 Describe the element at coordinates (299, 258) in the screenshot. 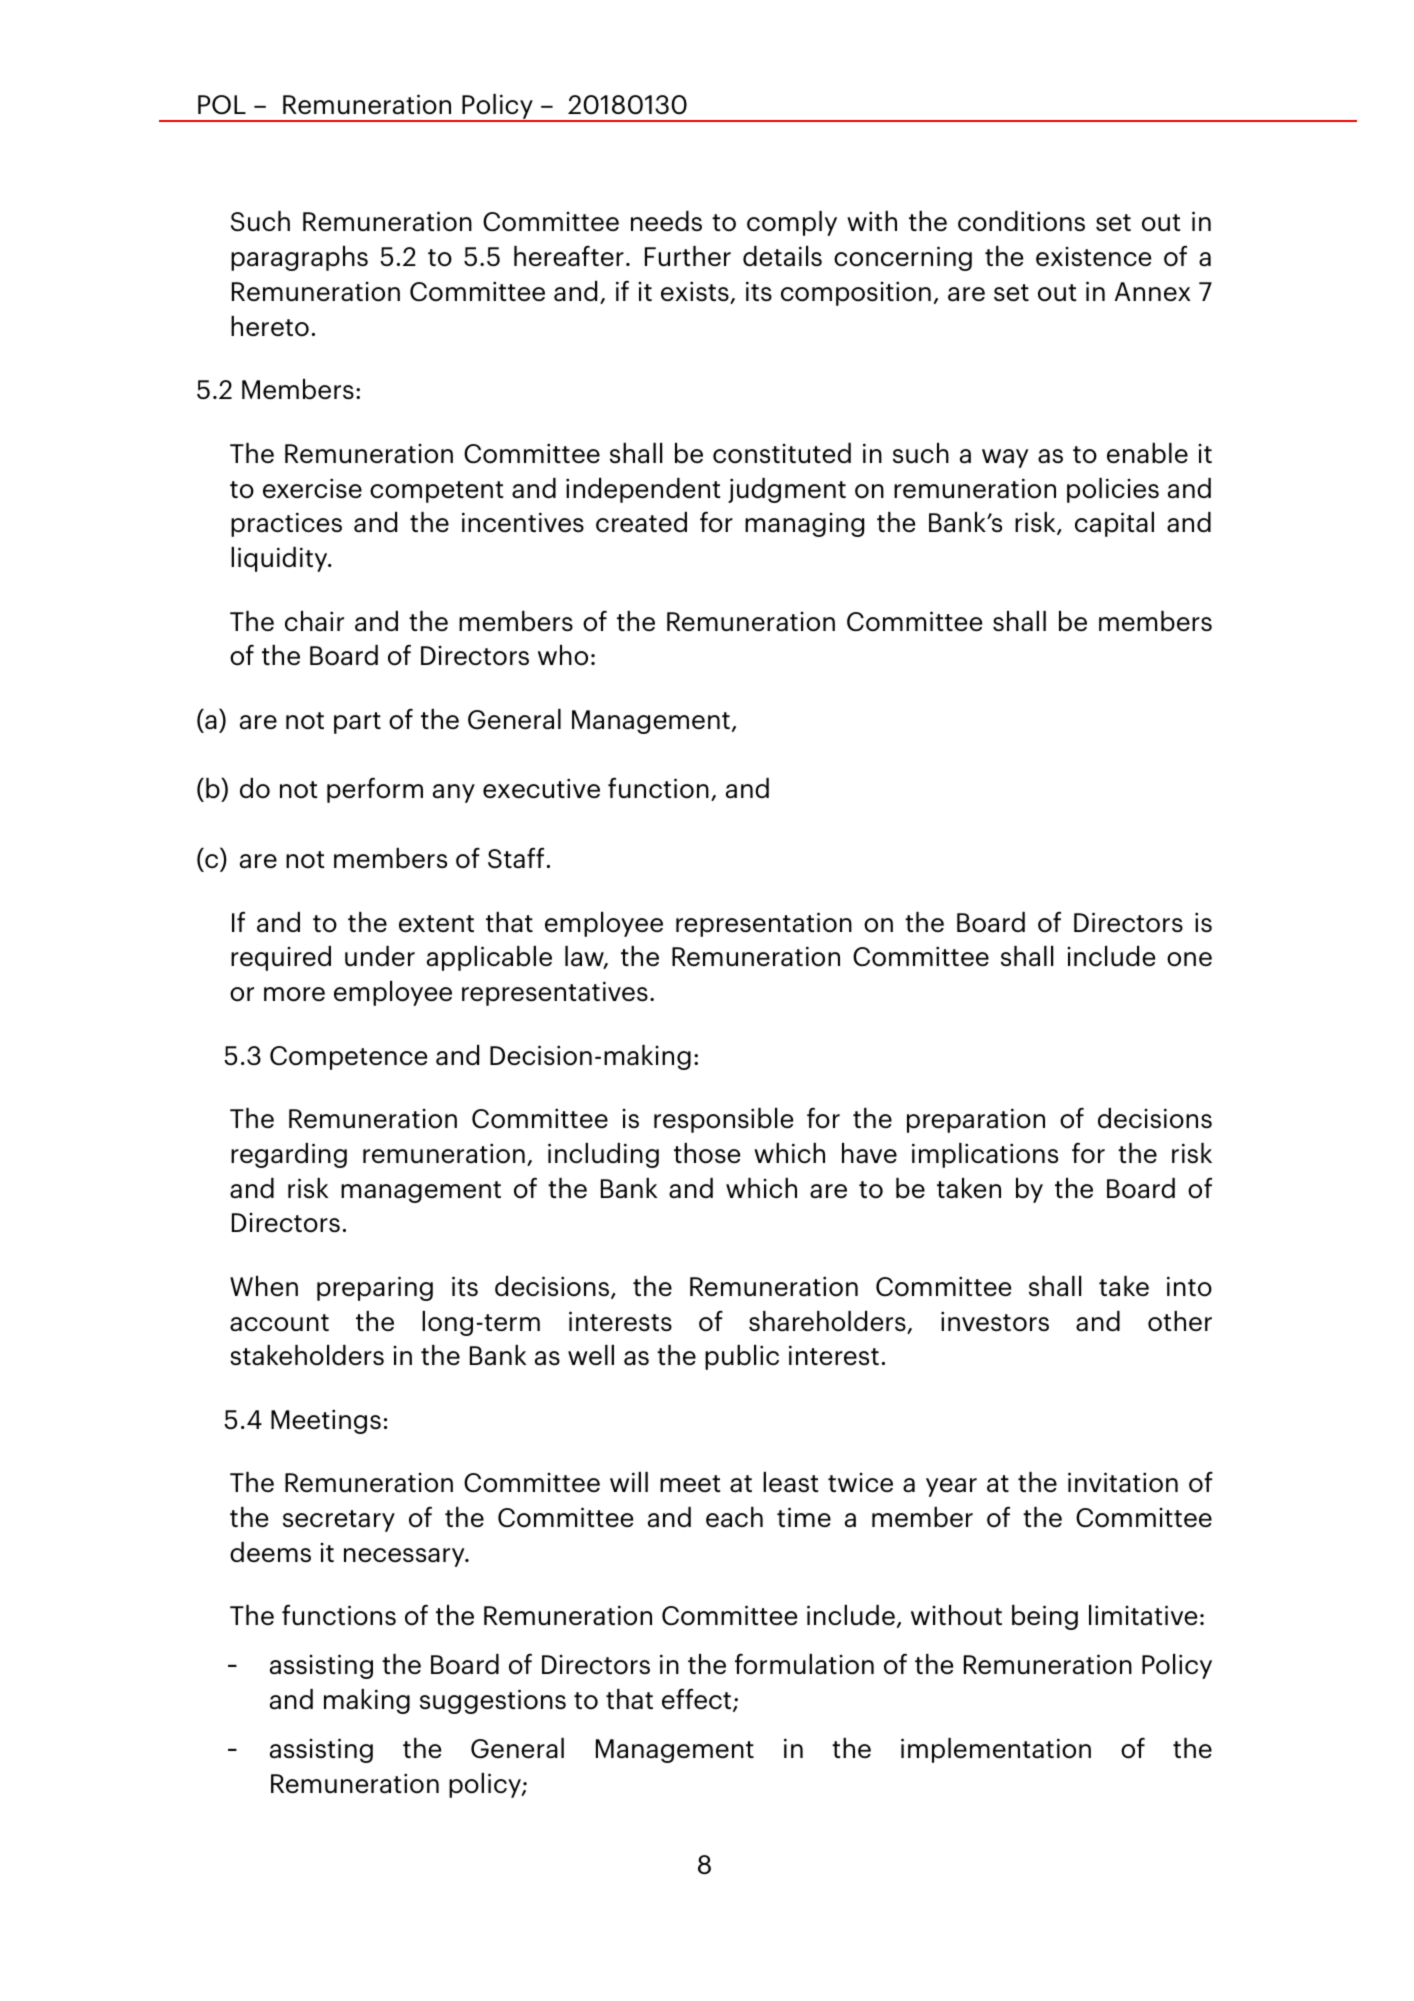

I see `paragraphs` at that location.
